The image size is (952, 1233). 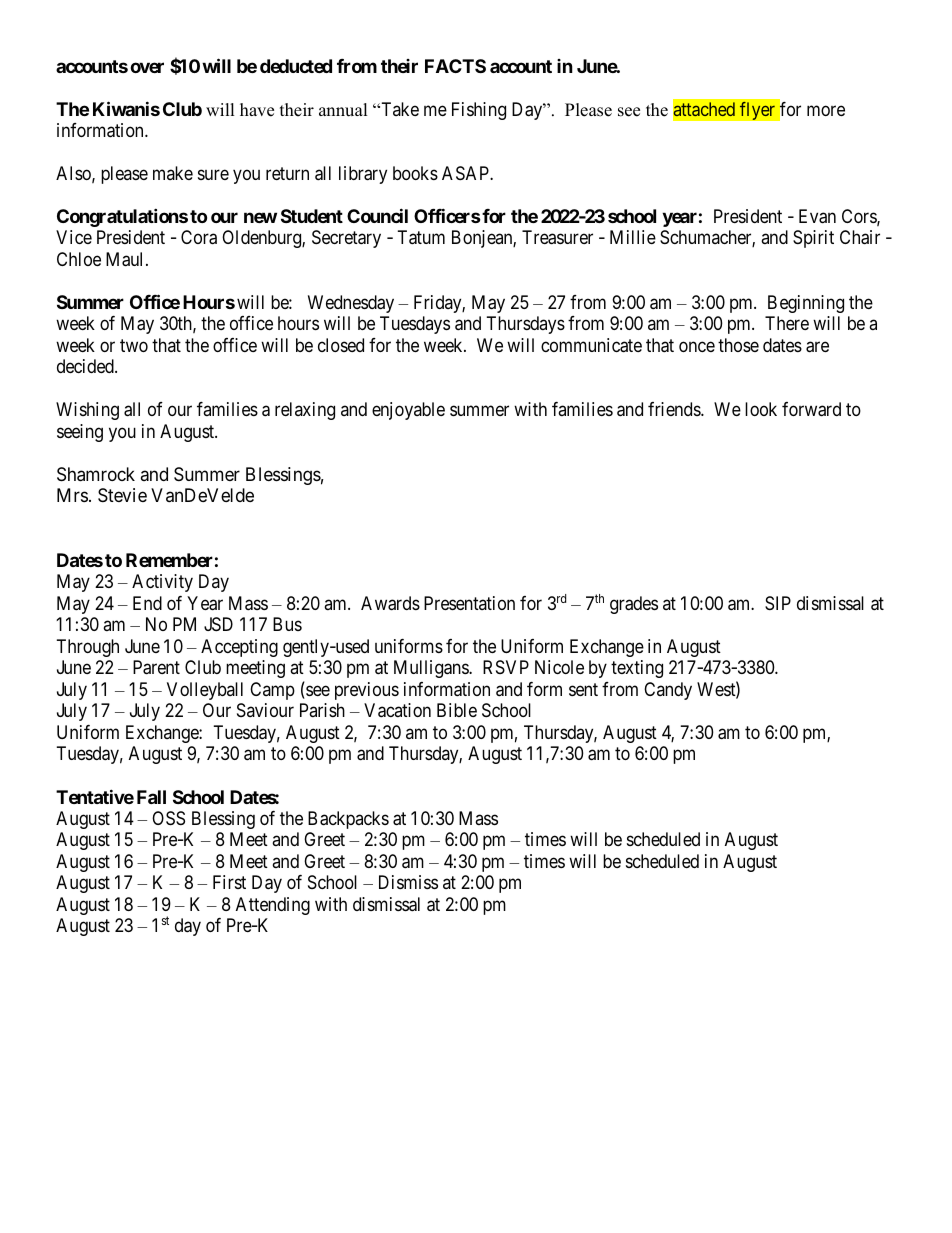 I want to click on First, so click(x=229, y=882).
